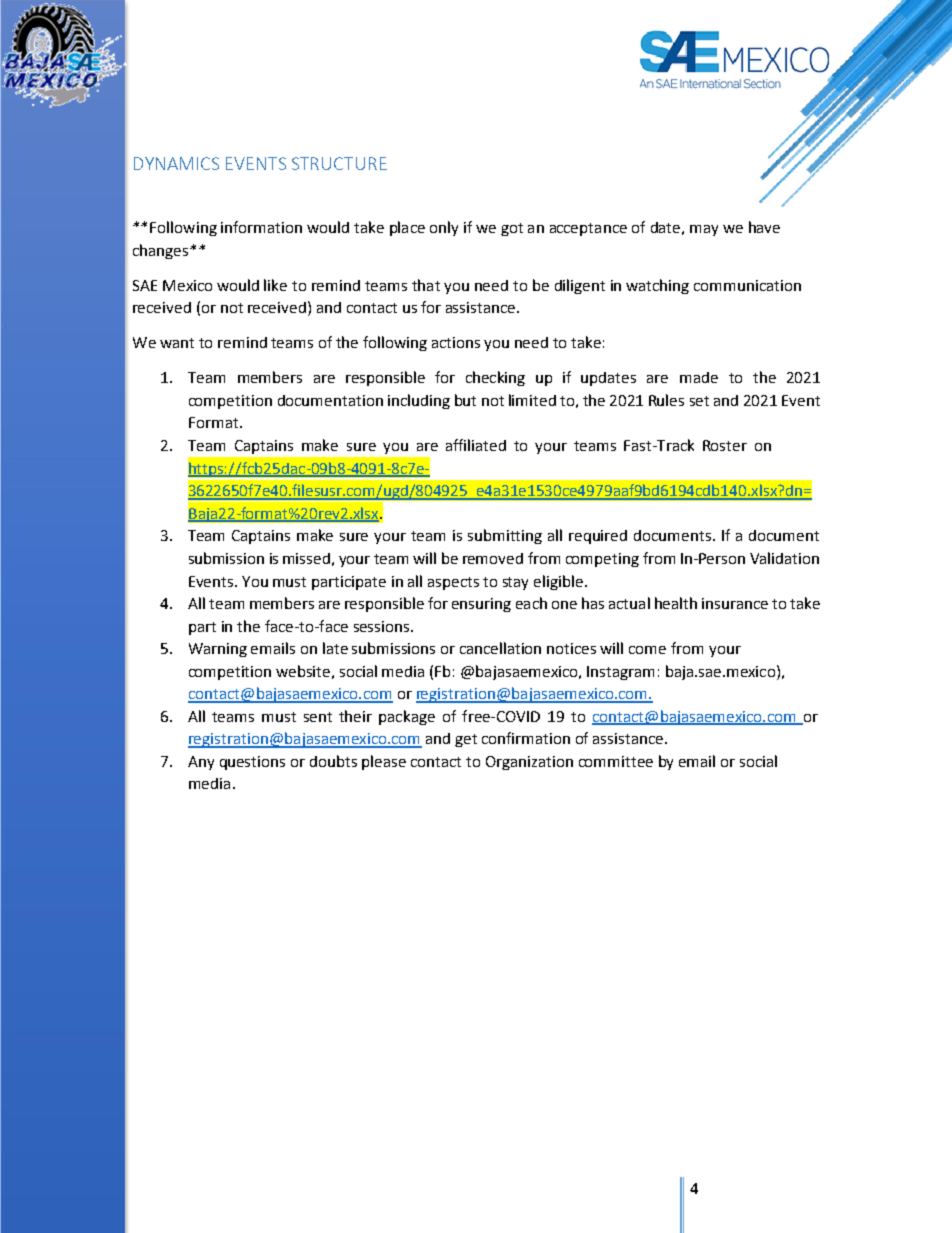 Image resolution: width=952 pixels, height=1233 pixels. Describe the element at coordinates (177, 343) in the screenshot. I see `want` at that location.
